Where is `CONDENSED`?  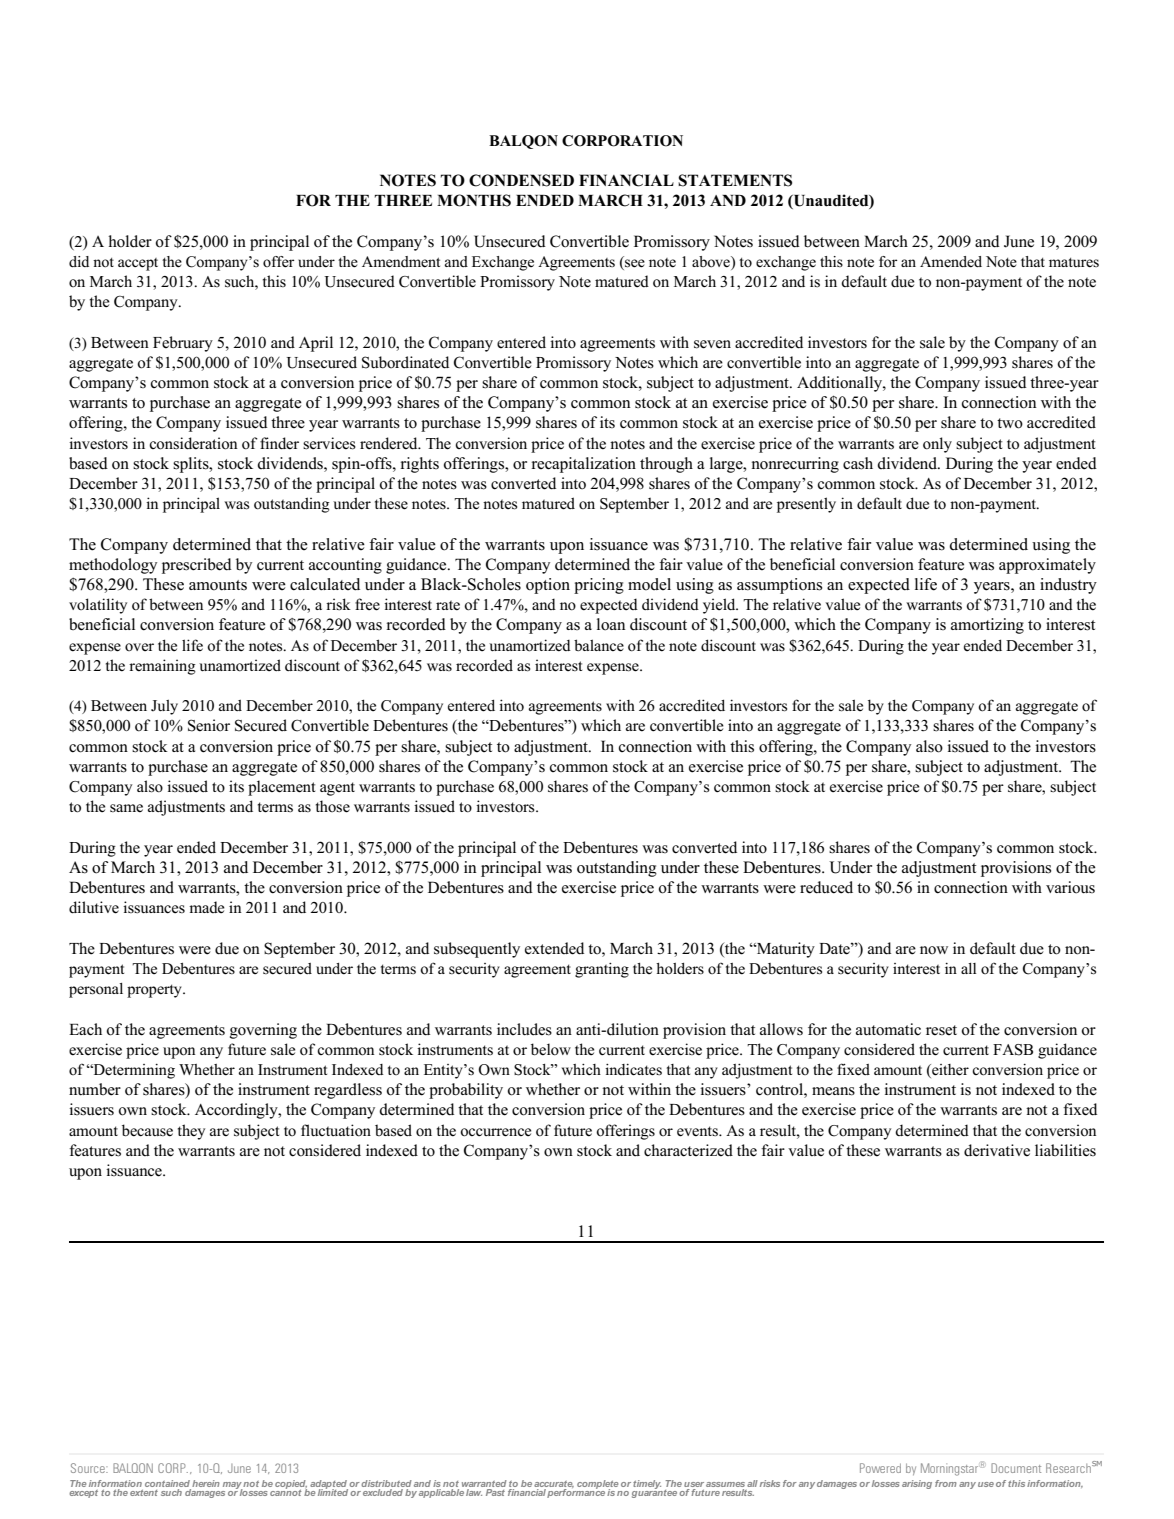 CONDENSED is located at coordinates (521, 180).
